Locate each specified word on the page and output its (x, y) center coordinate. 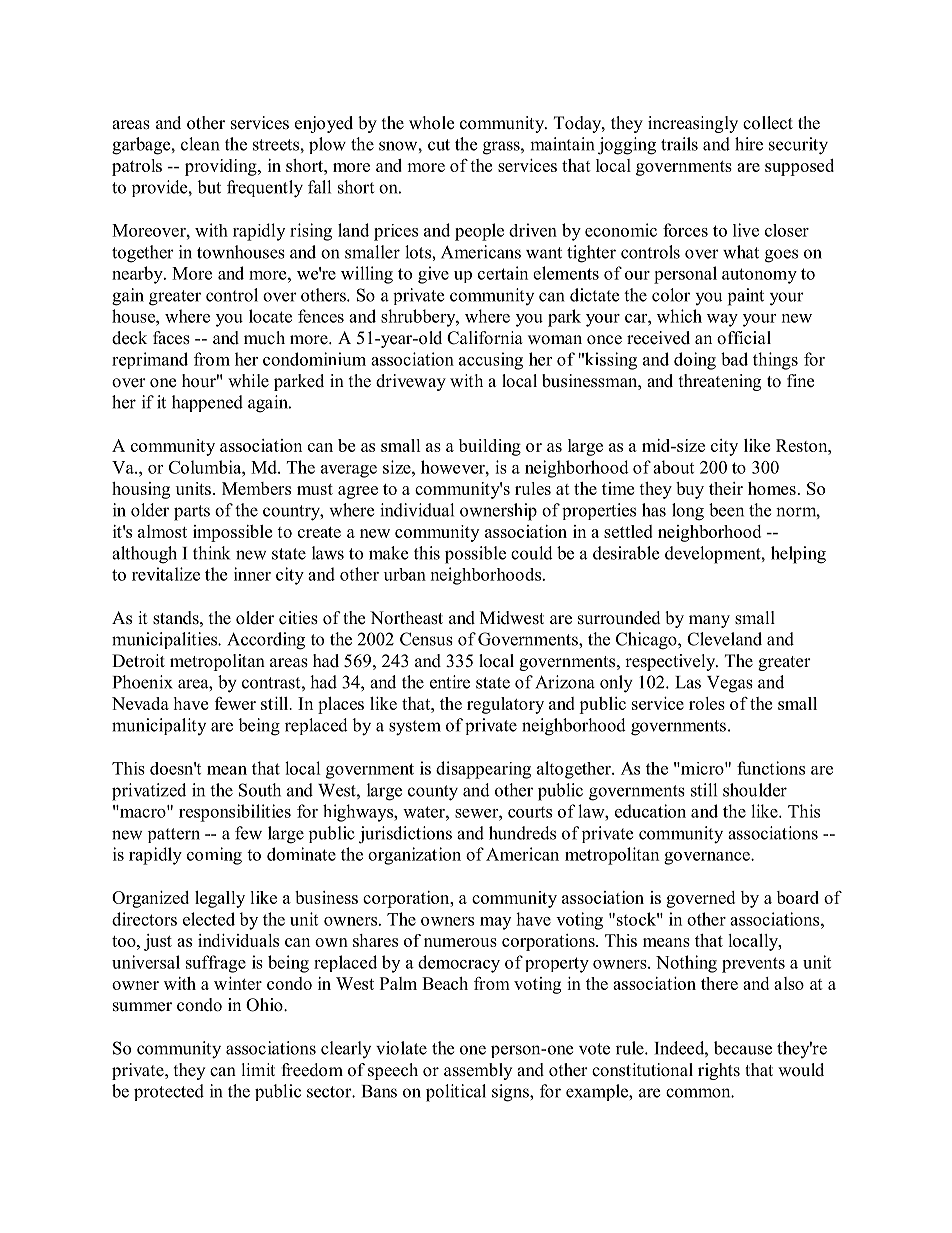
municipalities (165, 640)
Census (426, 639)
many (709, 621)
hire (749, 144)
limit (258, 1069)
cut (439, 145)
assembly (478, 1071)
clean (200, 144)
